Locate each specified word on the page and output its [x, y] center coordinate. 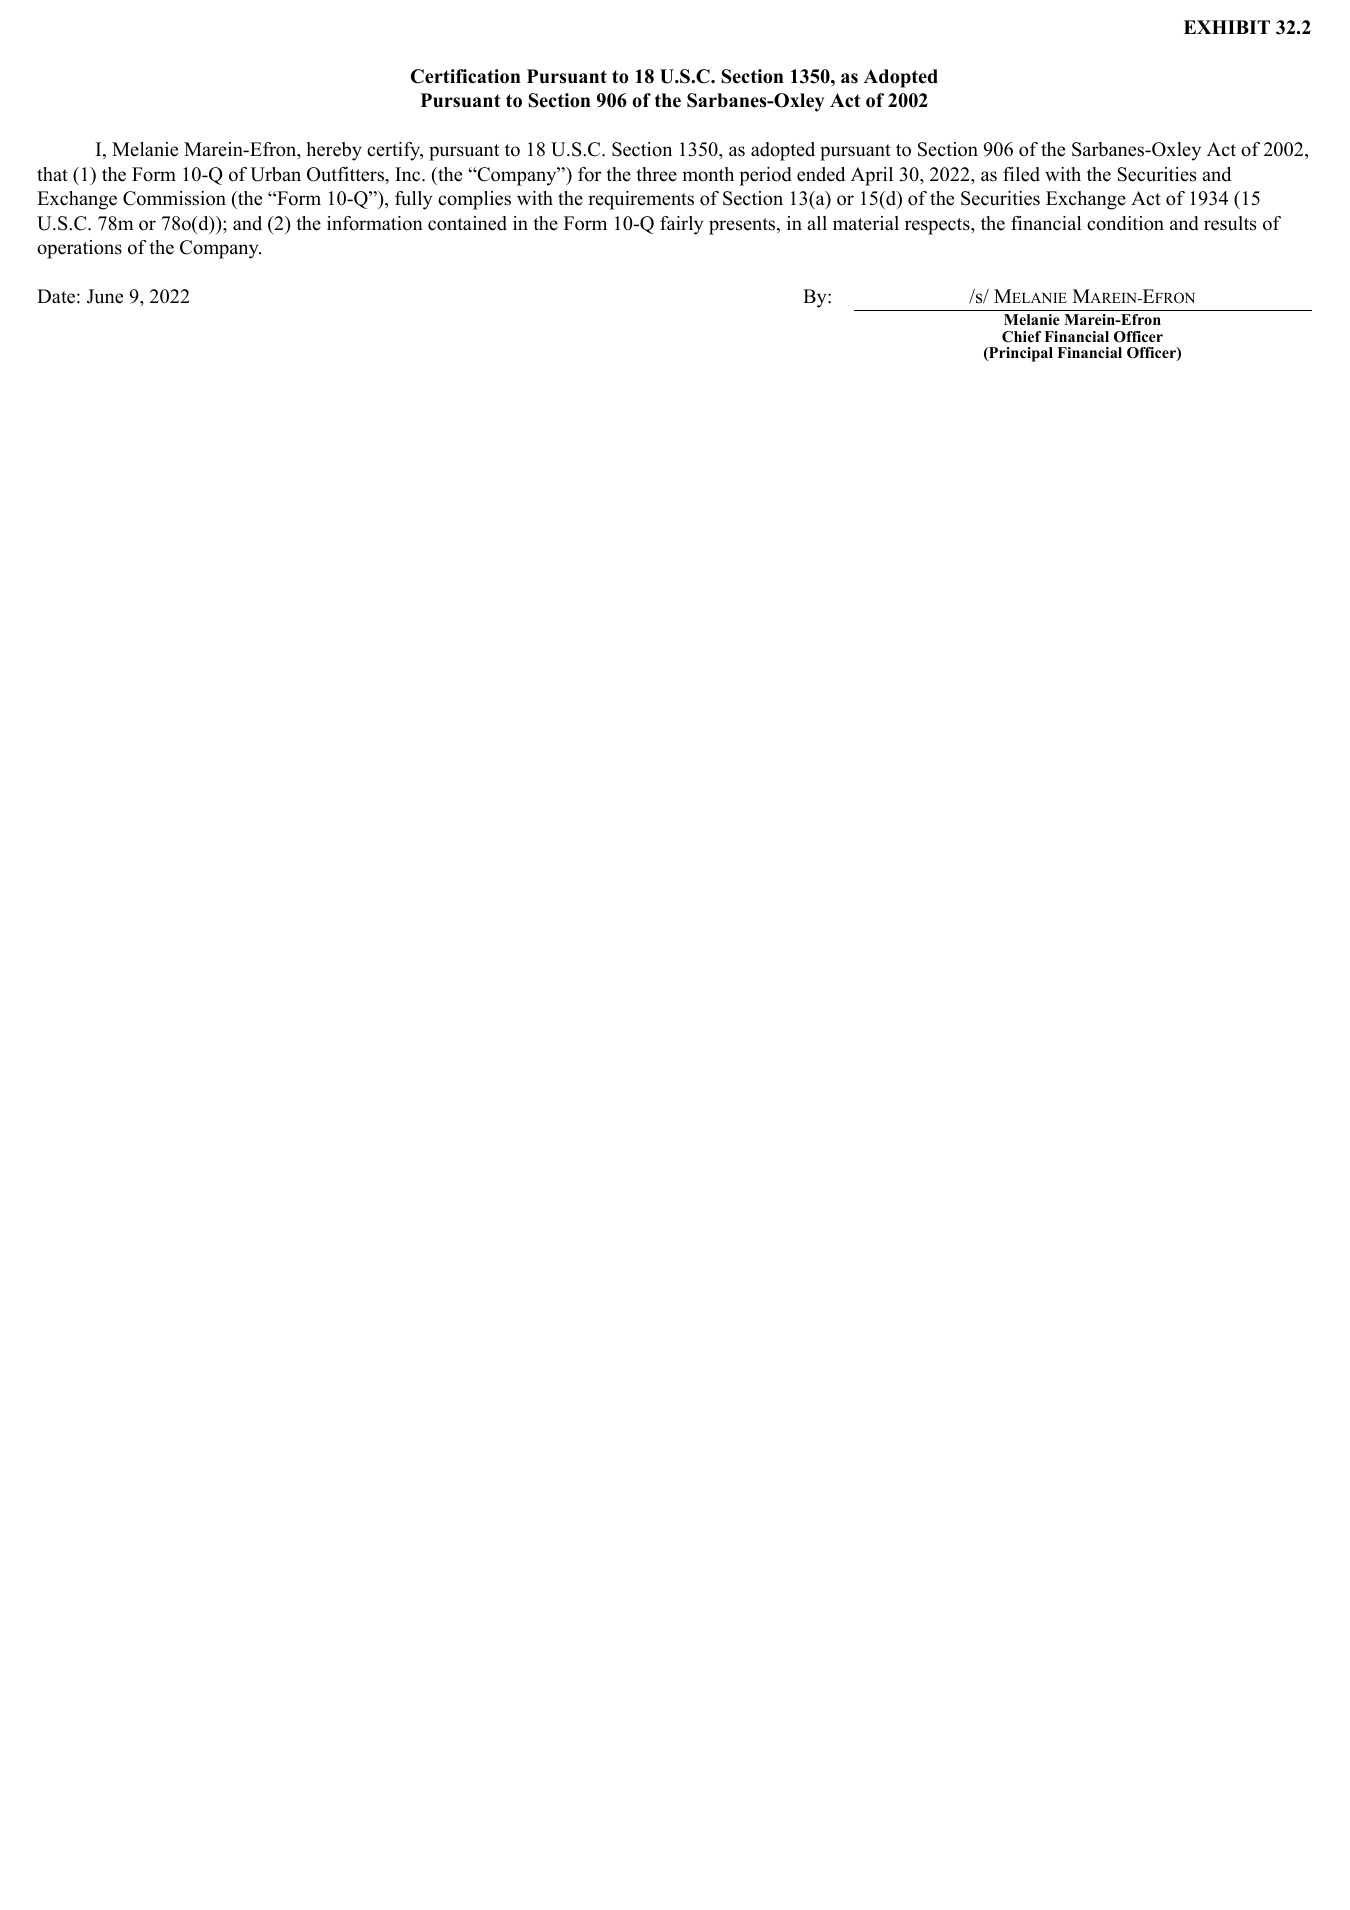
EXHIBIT [1227, 27]
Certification [466, 76]
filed [1021, 174]
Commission [174, 198]
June [105, 296]
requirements [641, 200]
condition [1125, 223]
